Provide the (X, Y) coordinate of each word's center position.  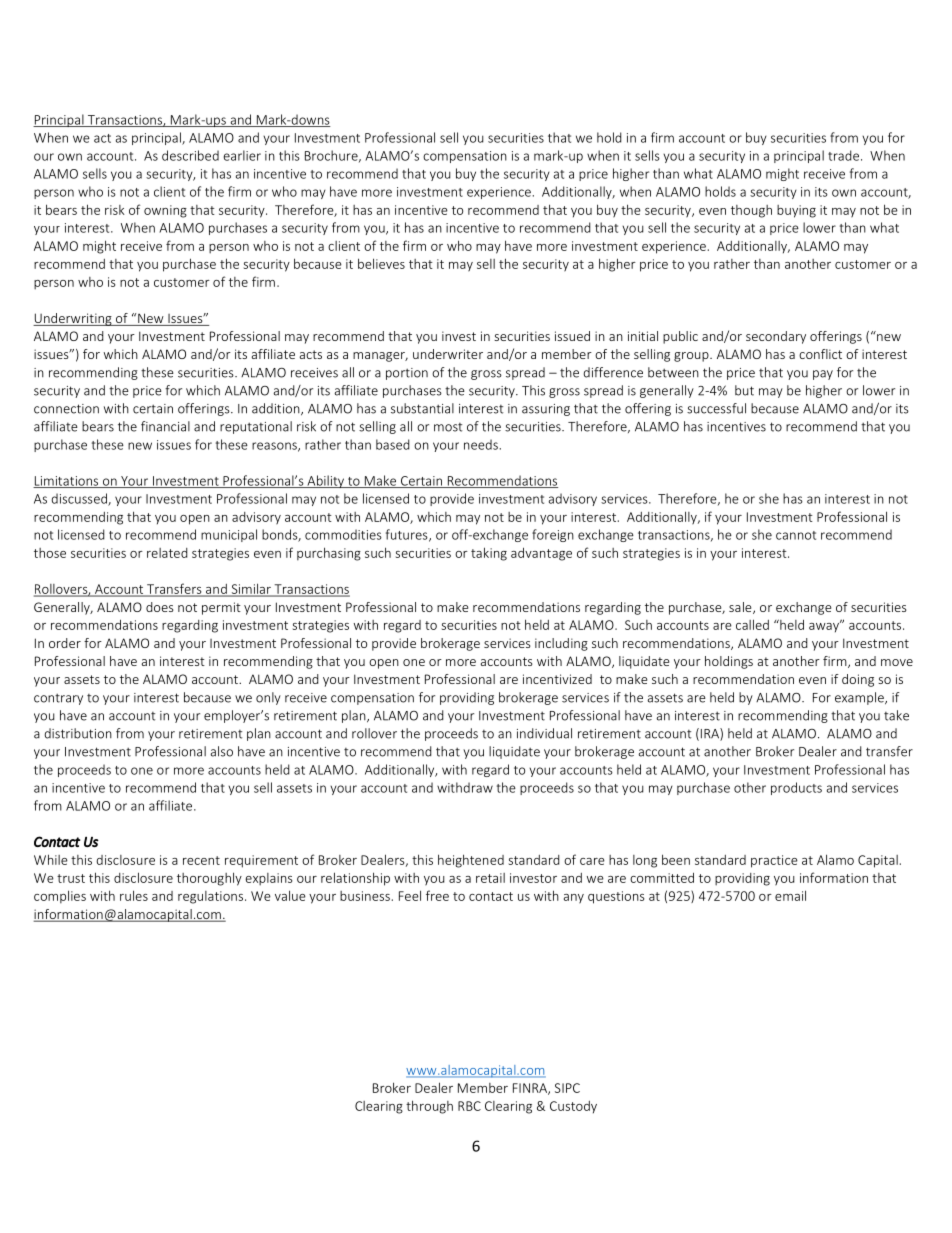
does (160, 607)
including (561, 644)
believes (381, 263)
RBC (469, 1106)
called (752, 624)
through (429, 1107)
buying (796, 211)
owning (165, 211)
